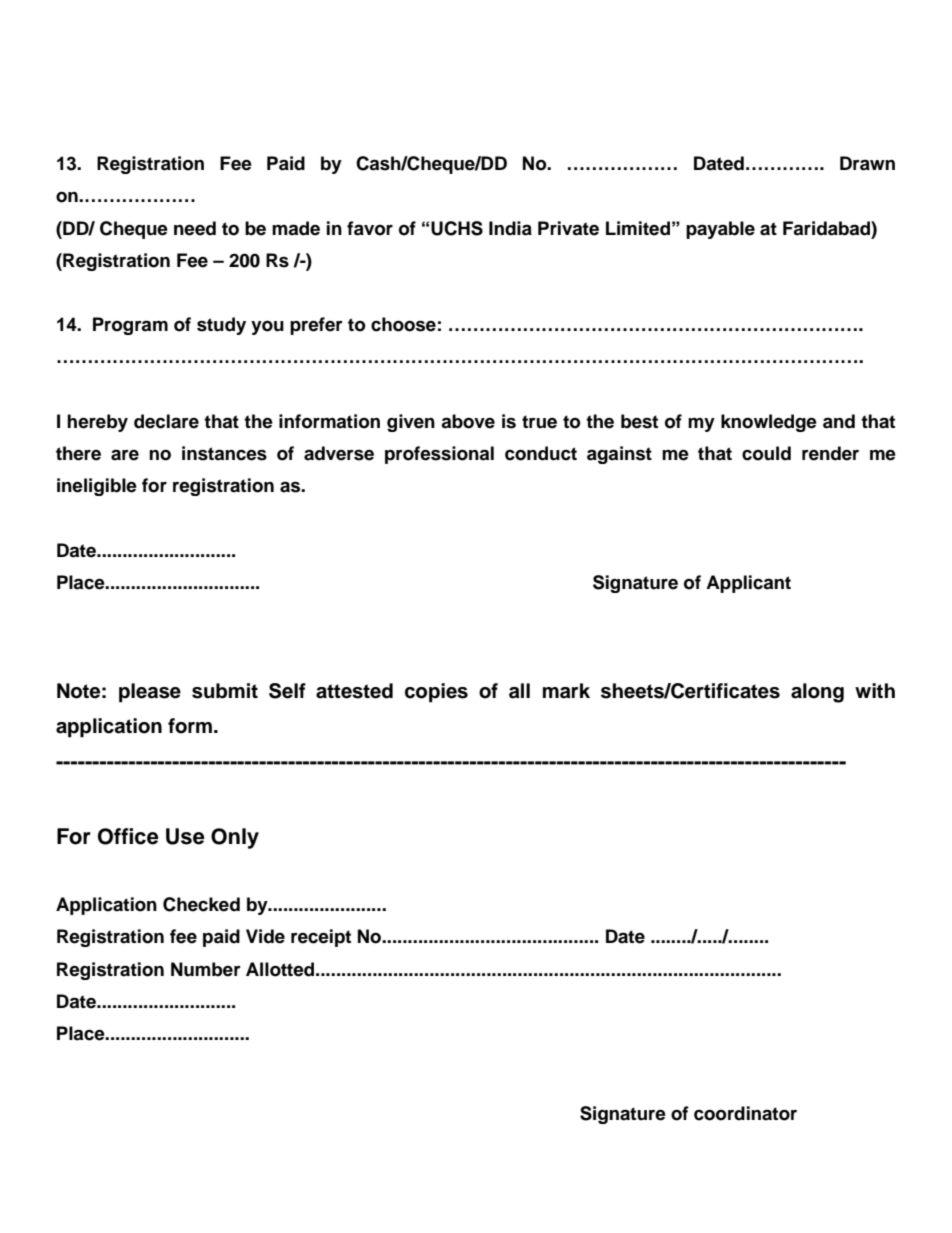 This screenshot has width=952, height=1233. What do you see at coordinates (439, 455) in the screenshot?
I see `professional` at bounding box center [439, 455].
